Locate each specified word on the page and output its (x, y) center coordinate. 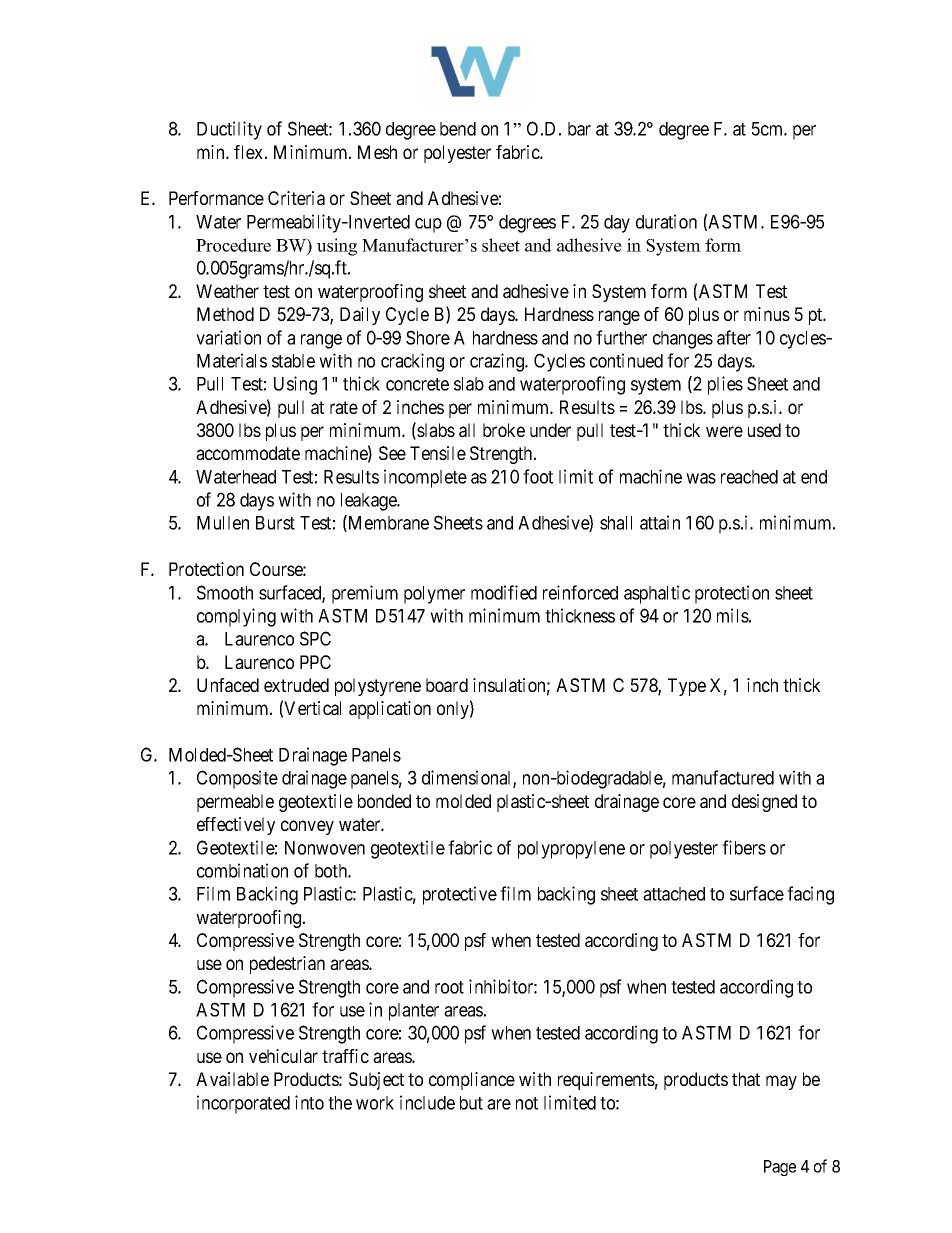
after (734, 337)
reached (749, 477)
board (447, 685)
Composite (237, 779)
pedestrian (287, 965)
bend (458, 129)
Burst (275, 523)
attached (674, 894)
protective (460, 895)
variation (228, 337)
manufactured (723, 777)
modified (504, 592)
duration (666, 221)
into (309, 1102)
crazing (498, 362)
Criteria (296, 198)
